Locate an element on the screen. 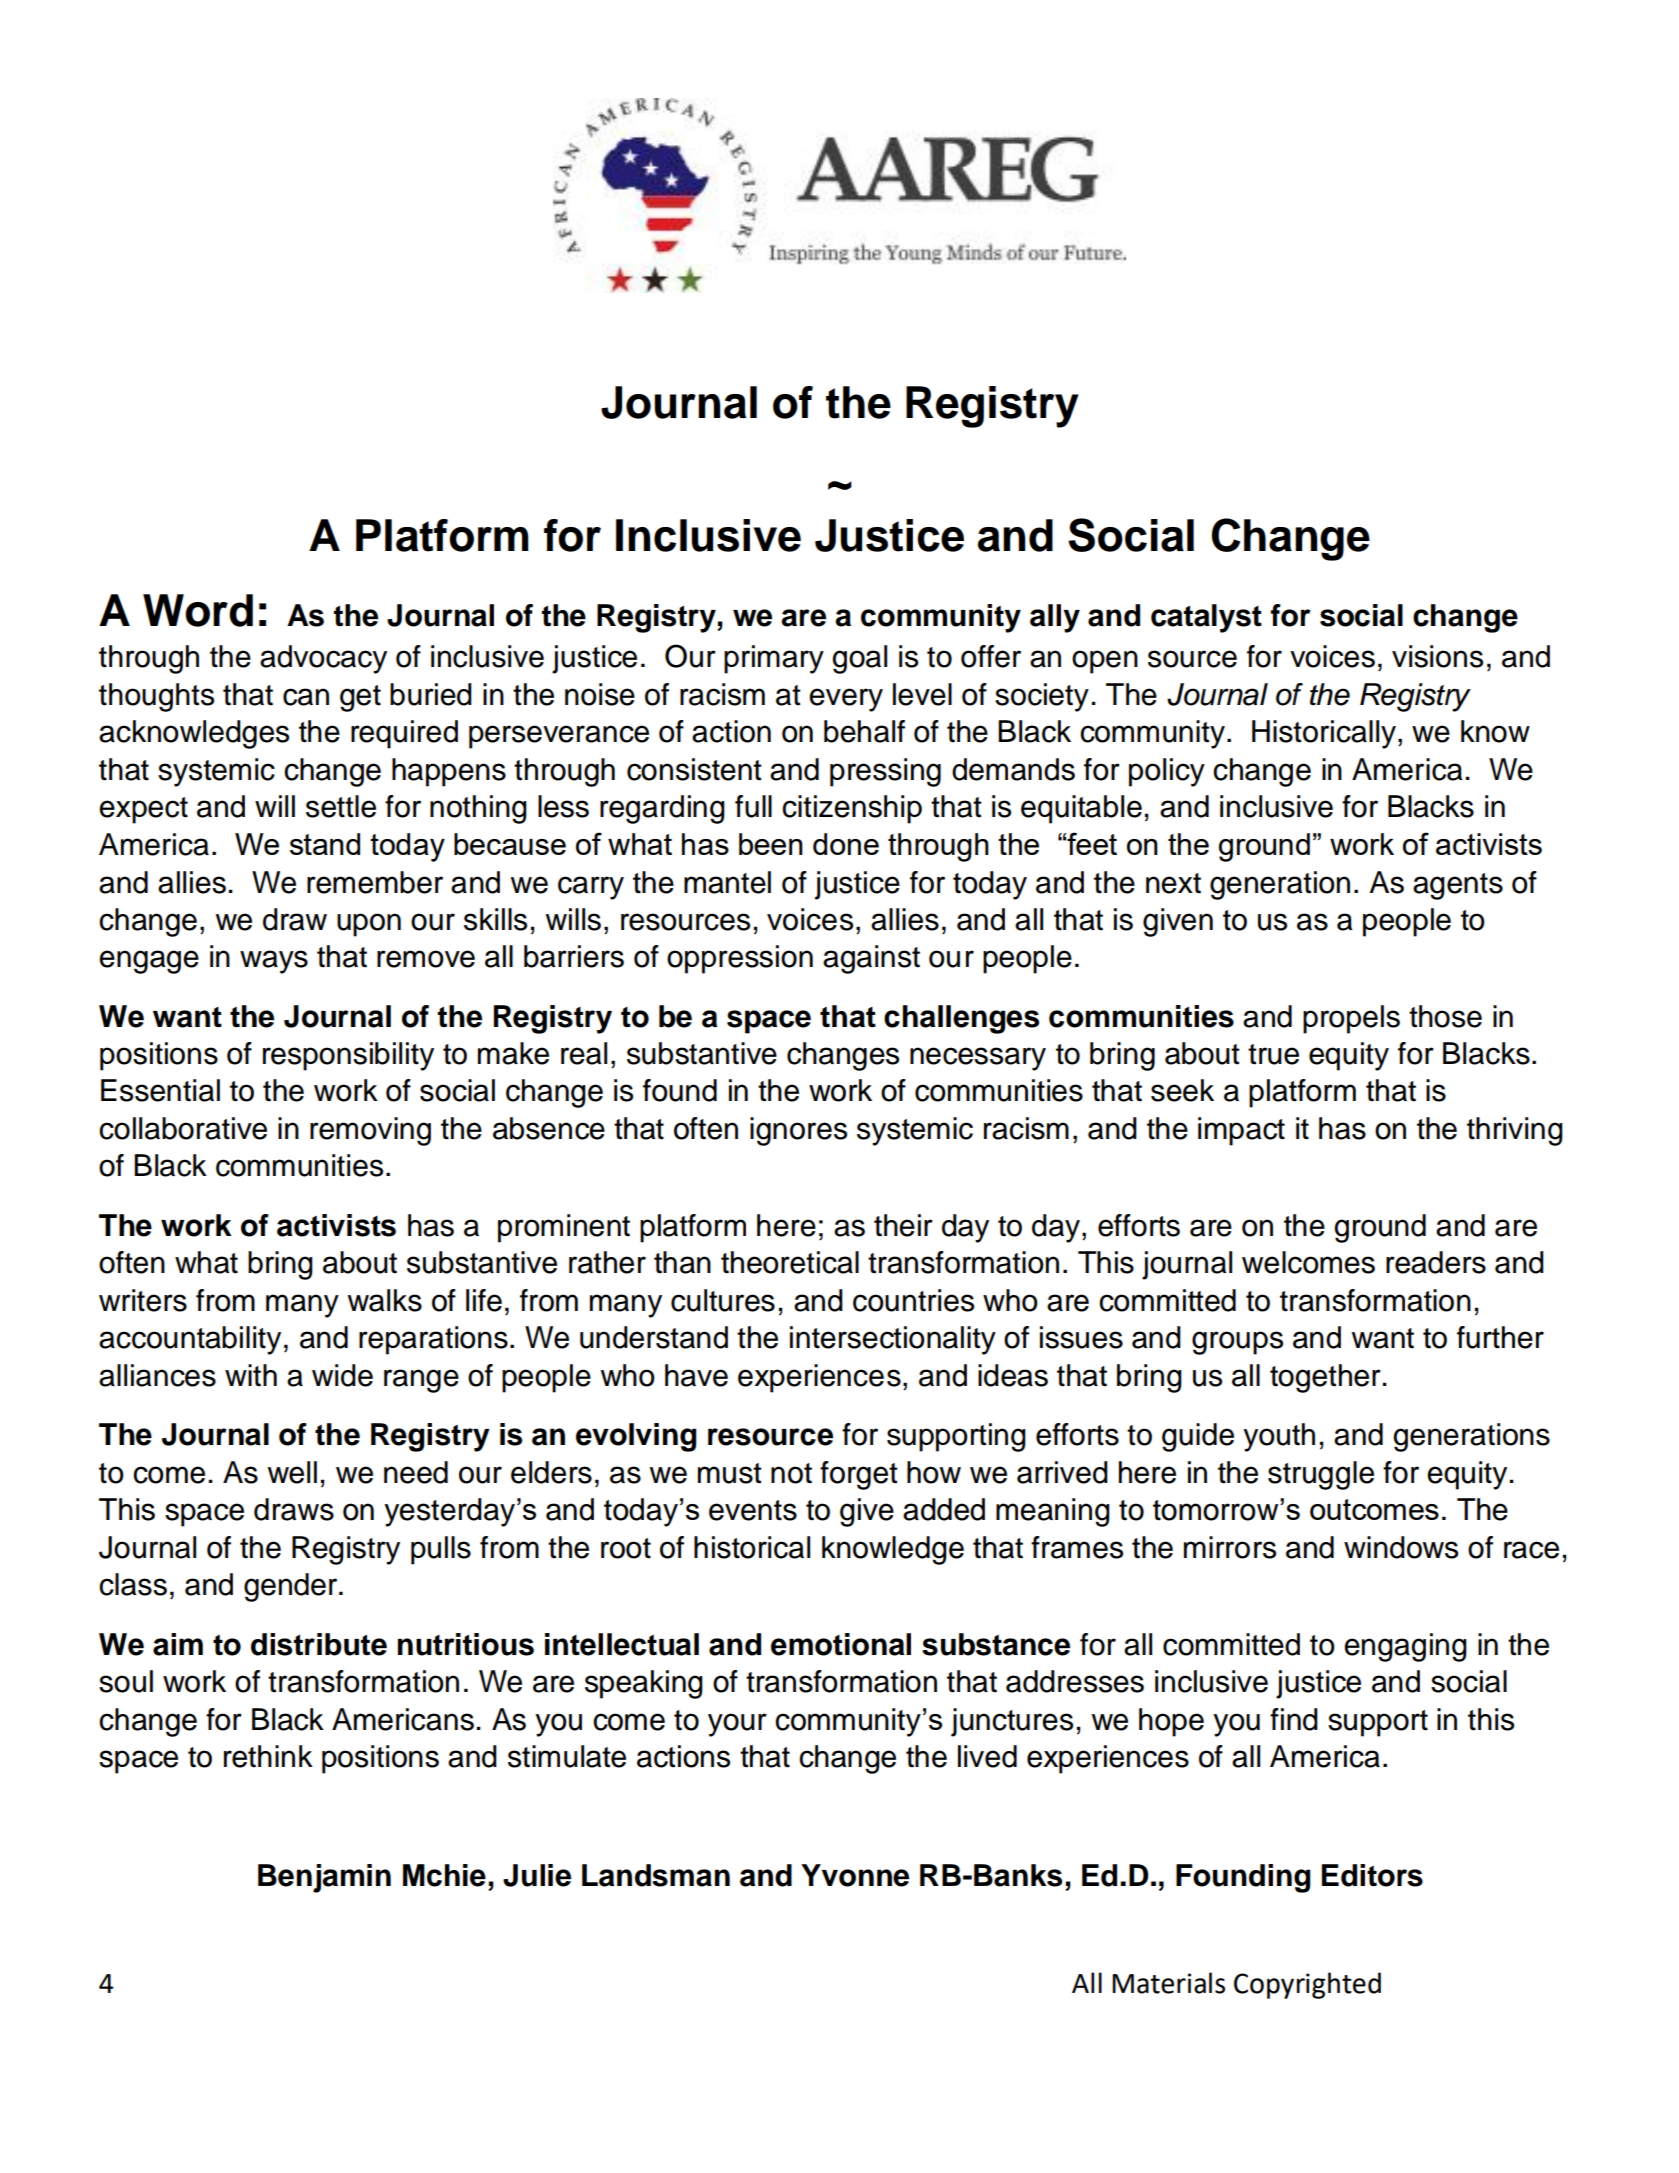  visions is located at coordinates (1437, 656).
